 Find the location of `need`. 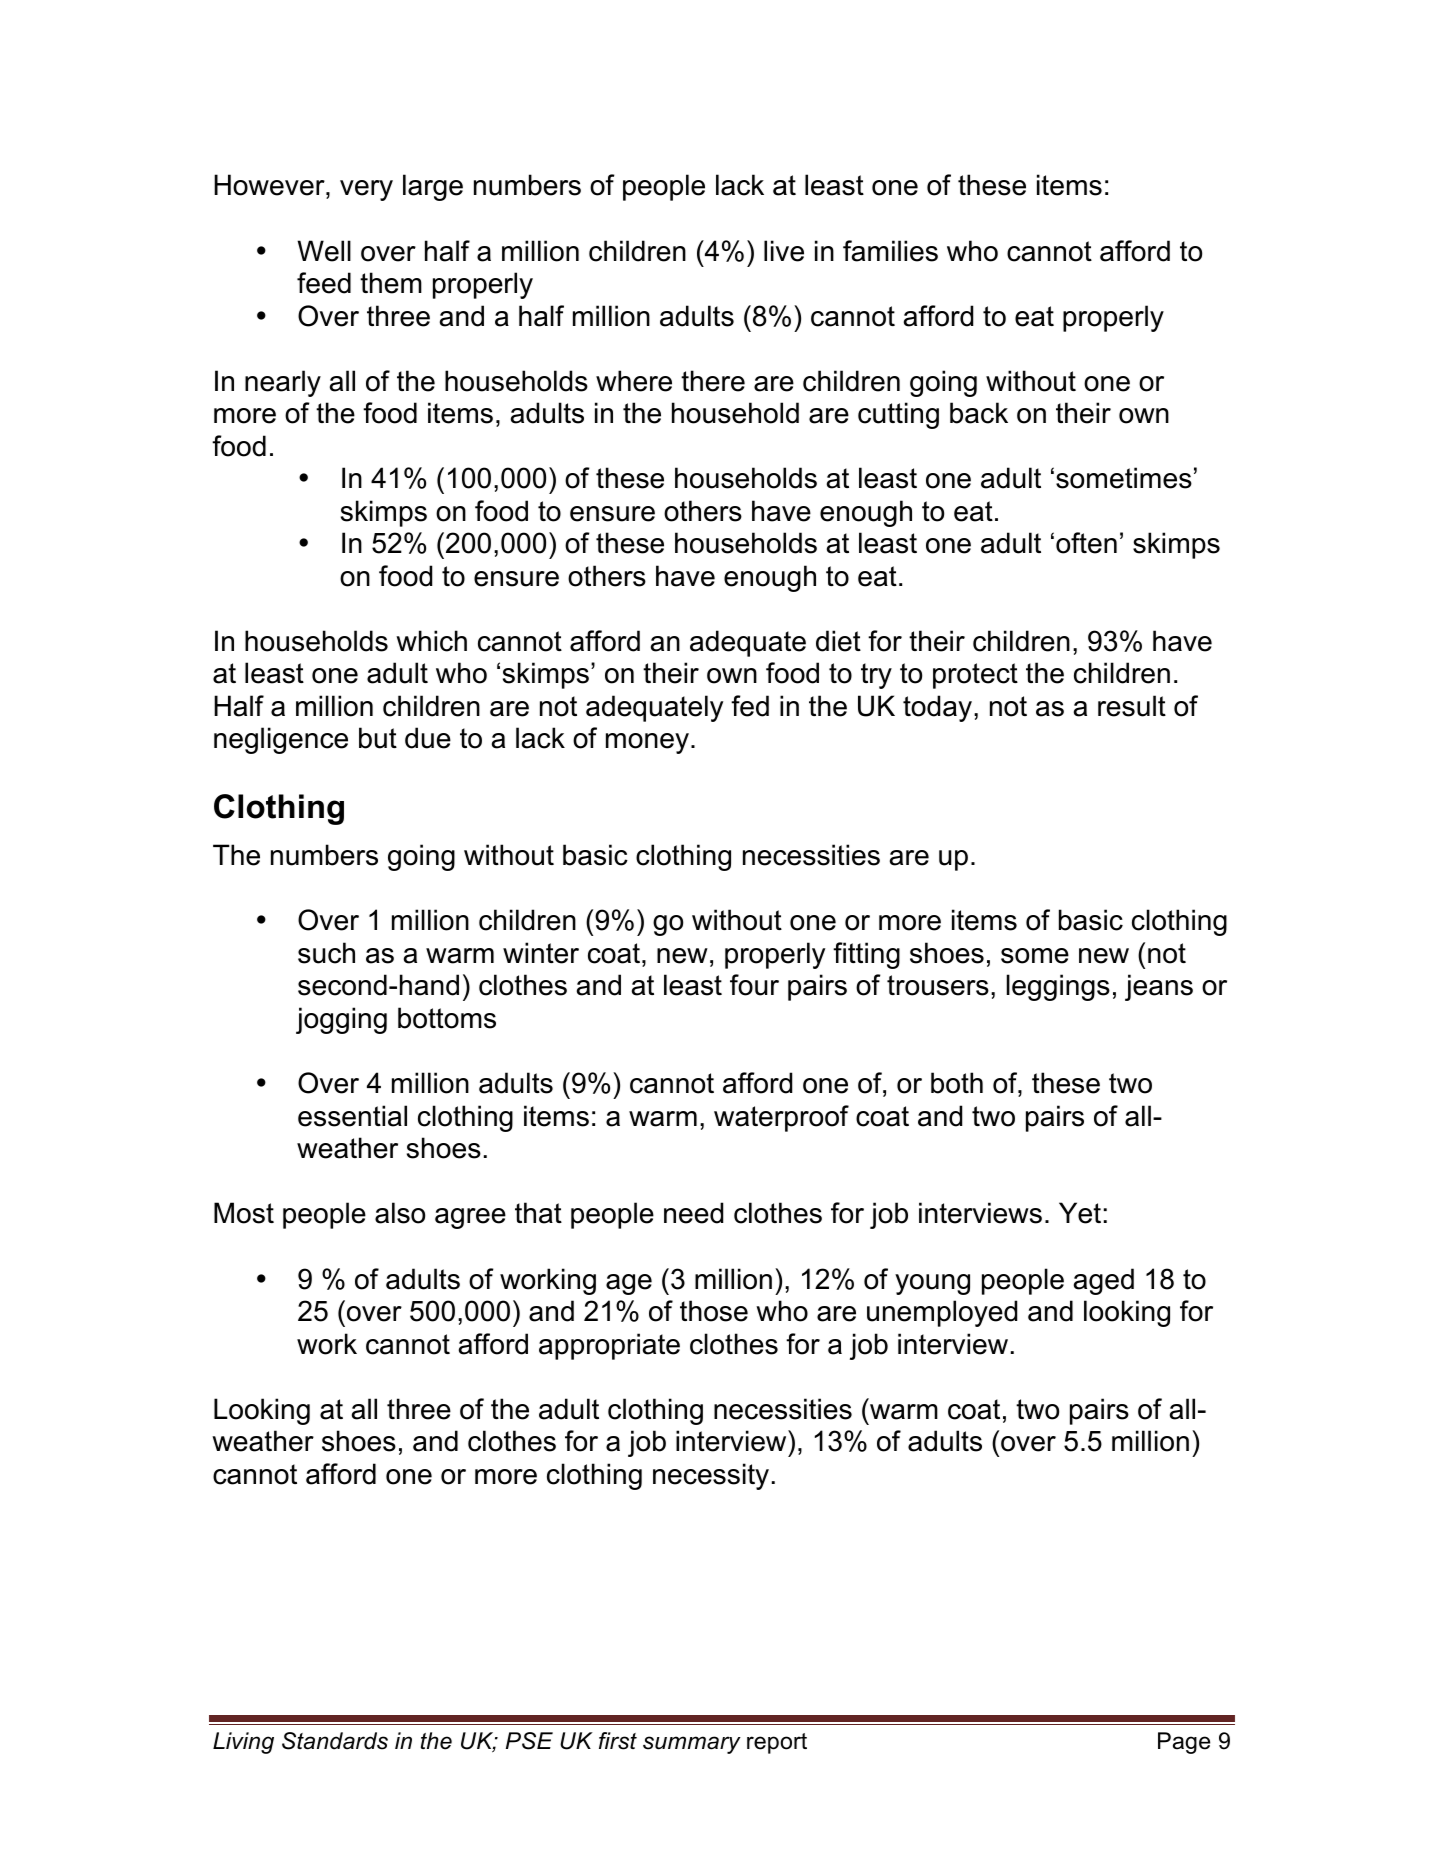

need is located at coordinates (693, 1213).
